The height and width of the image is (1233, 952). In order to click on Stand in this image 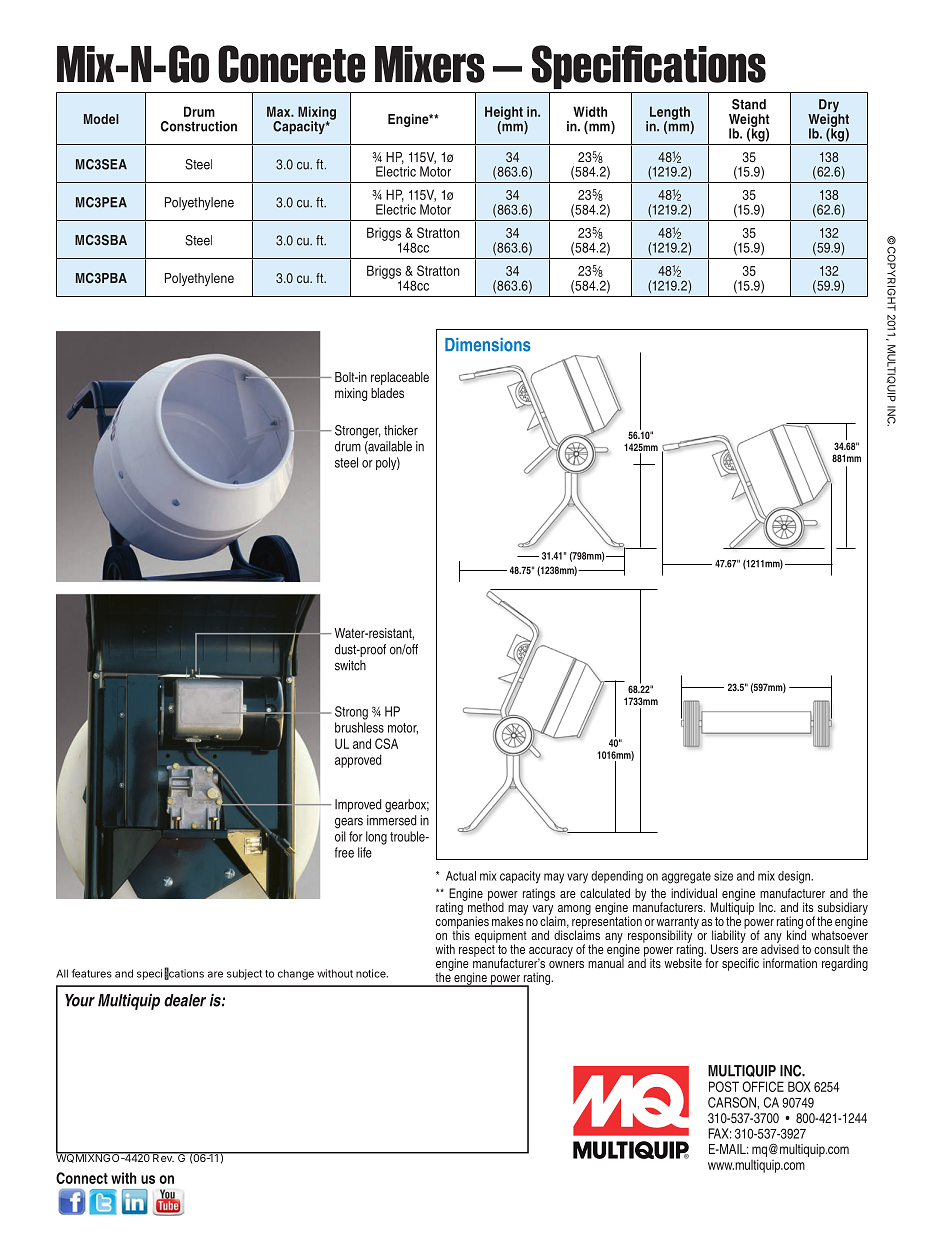, I will do `click(749, 104)`.
